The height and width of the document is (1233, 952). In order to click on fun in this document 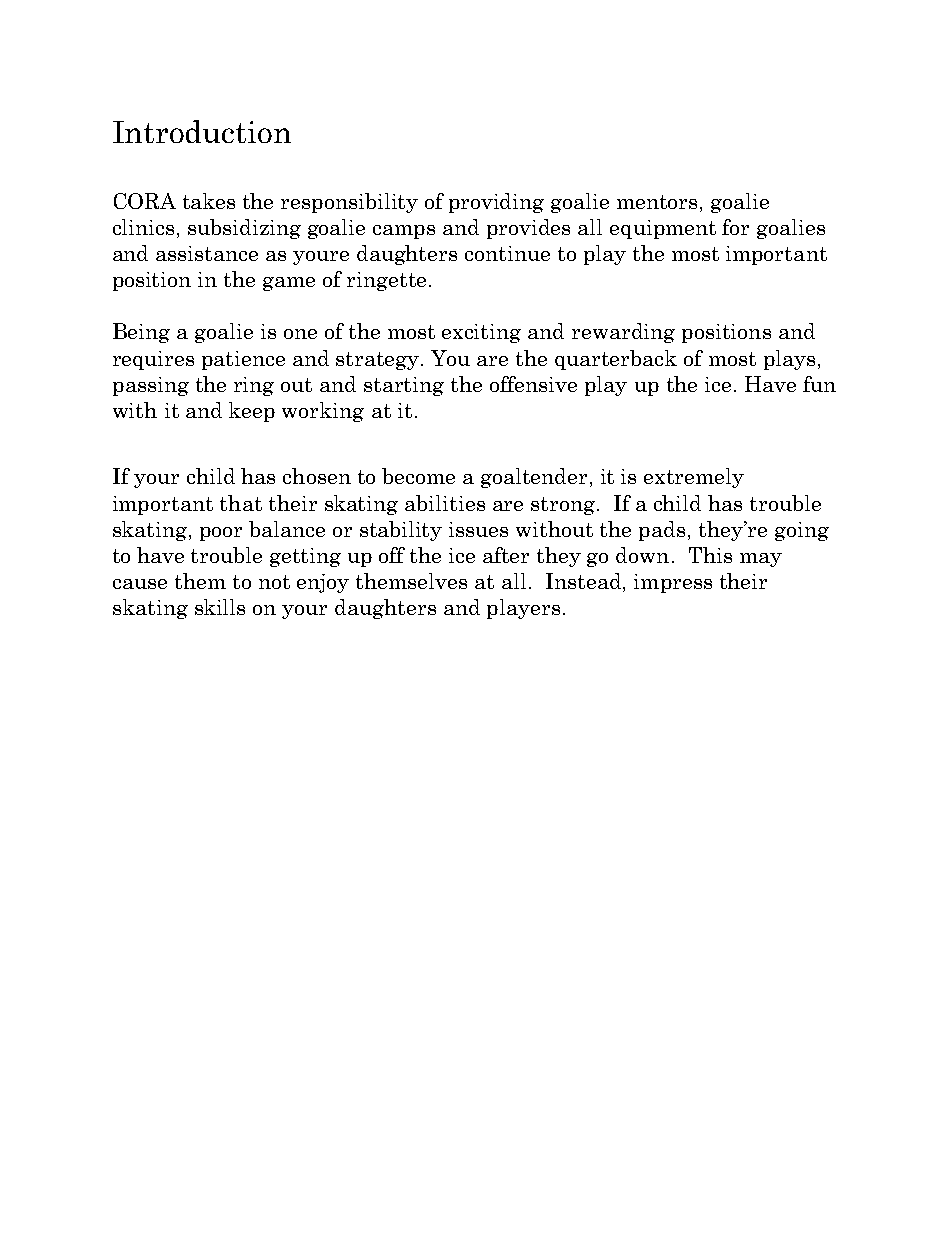, I will do `click(819, 384)`.
